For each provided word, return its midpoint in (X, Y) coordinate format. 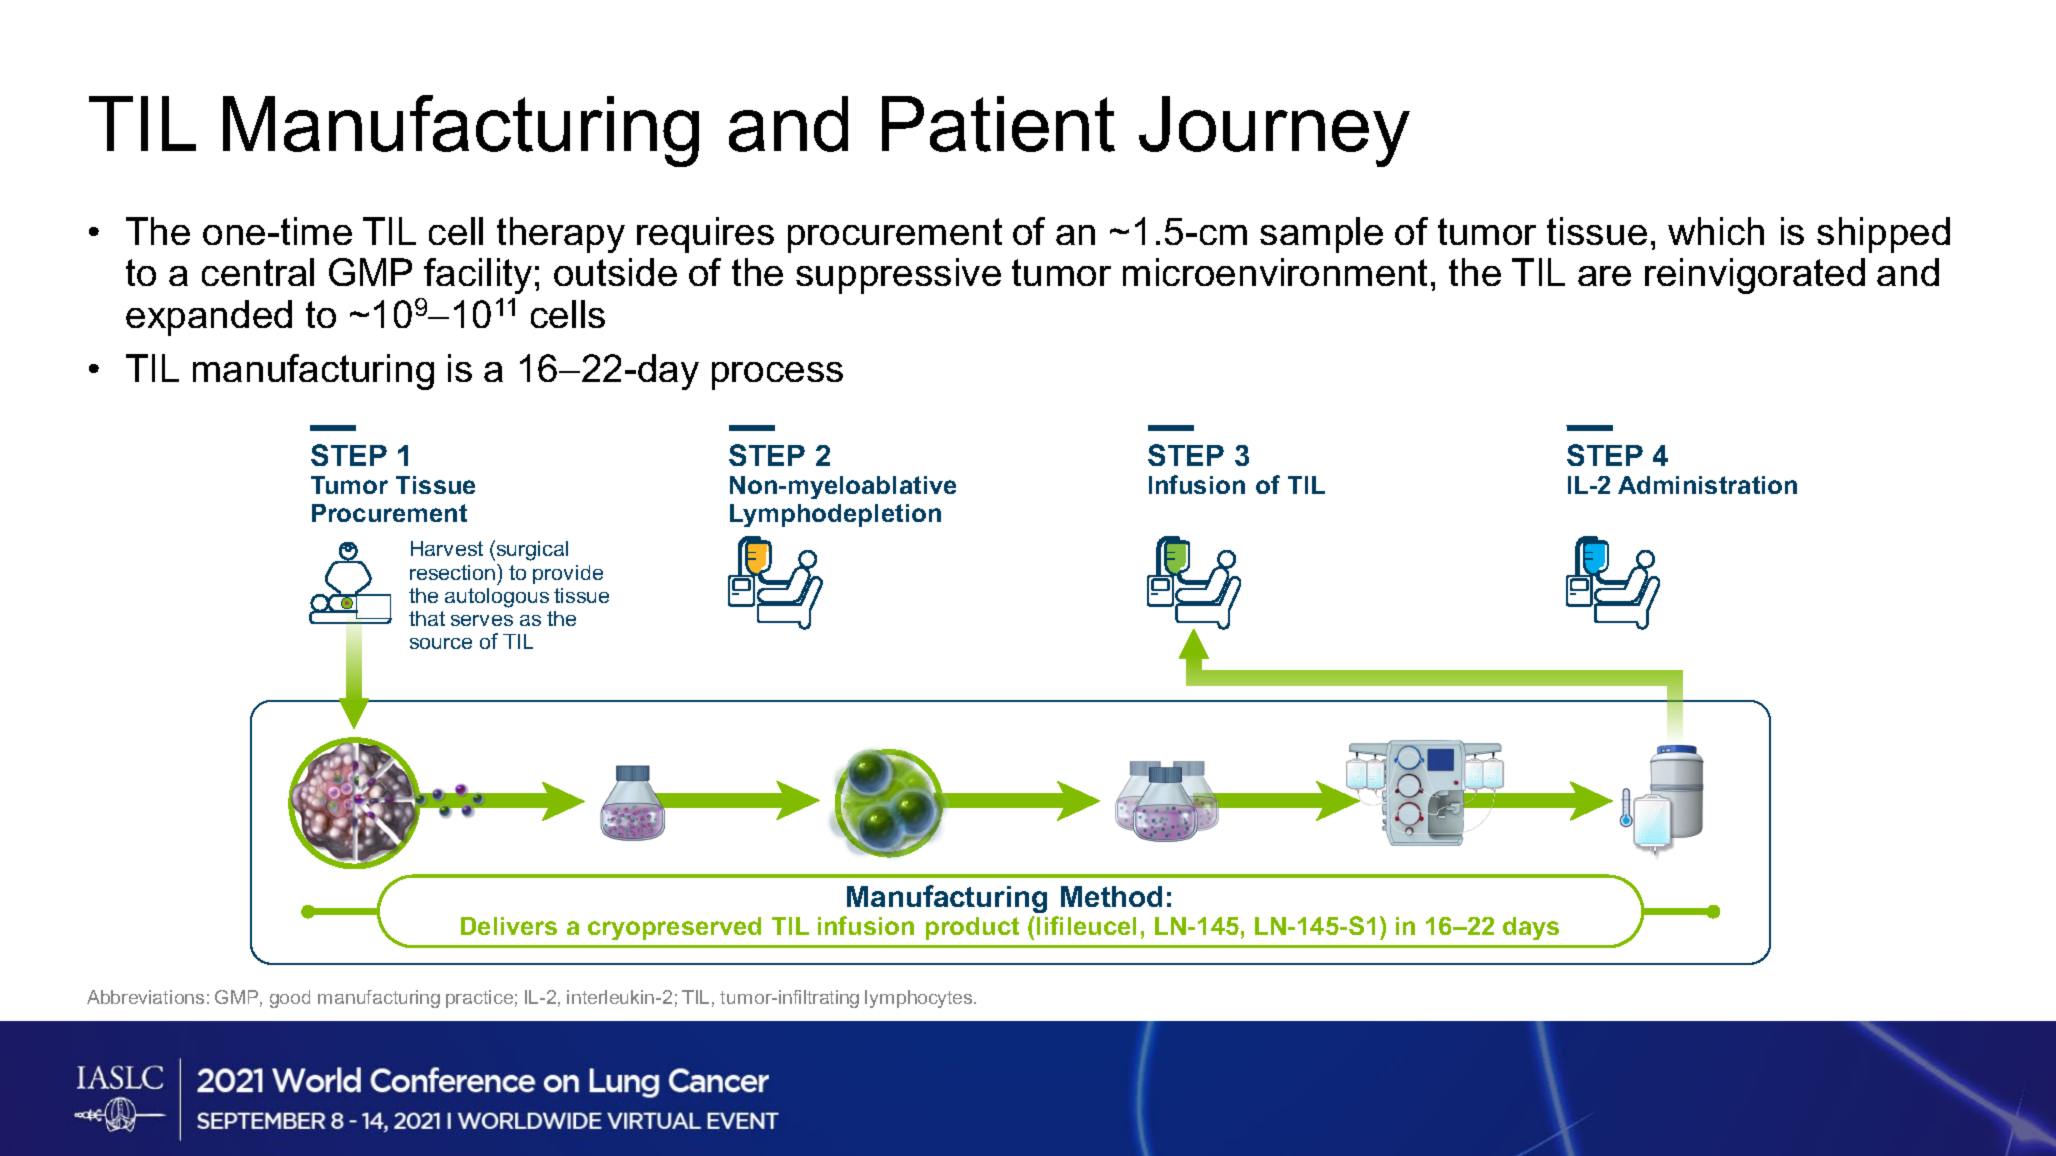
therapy (561, 235)
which (1716, 231)
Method (1111, 896)
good (290, 999)
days (1531, 928)
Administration (1707, 485)
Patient (998, 124)
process (777, 376)
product (972, 928)
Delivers (509, 926)
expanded (209, 318)
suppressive (898, 276)
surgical (532, 551)
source (441, 643)
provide (568, 574)
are (1604, 276)
